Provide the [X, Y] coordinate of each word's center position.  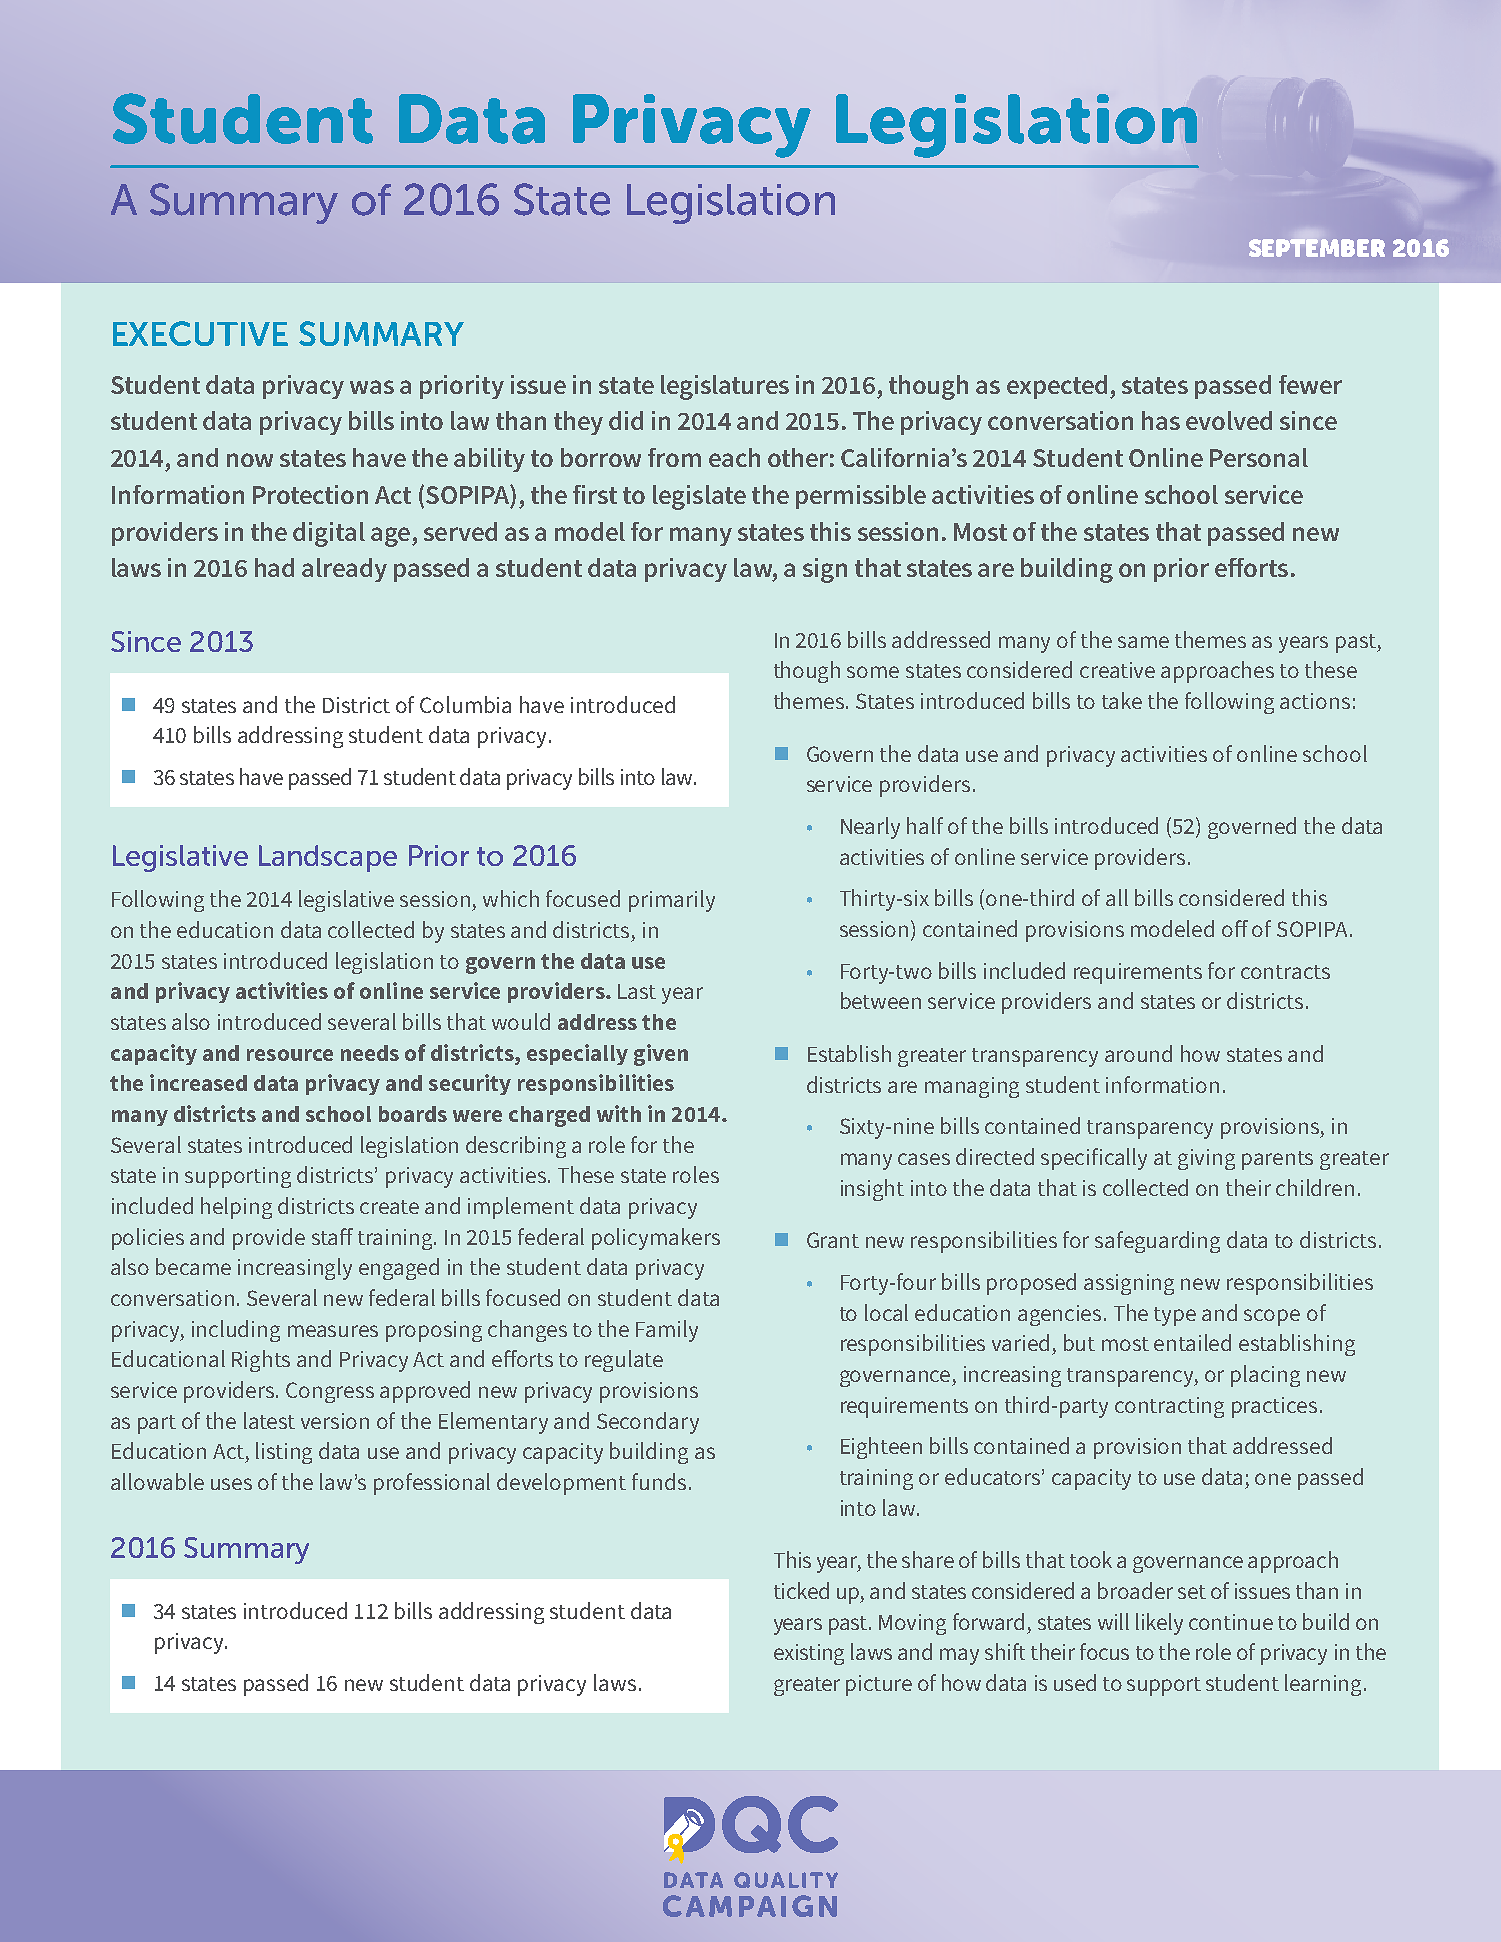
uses [231, 1484]
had [274, 567]
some [873, 672]
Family [667, 1331]
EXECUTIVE [200, 333]
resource [290, 1055]
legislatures [725, 387]
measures [333, 1331]
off [1235, 928]
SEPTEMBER [1317, 248]
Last [637, 991]
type [1175, 1316]
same [1143, 642]
